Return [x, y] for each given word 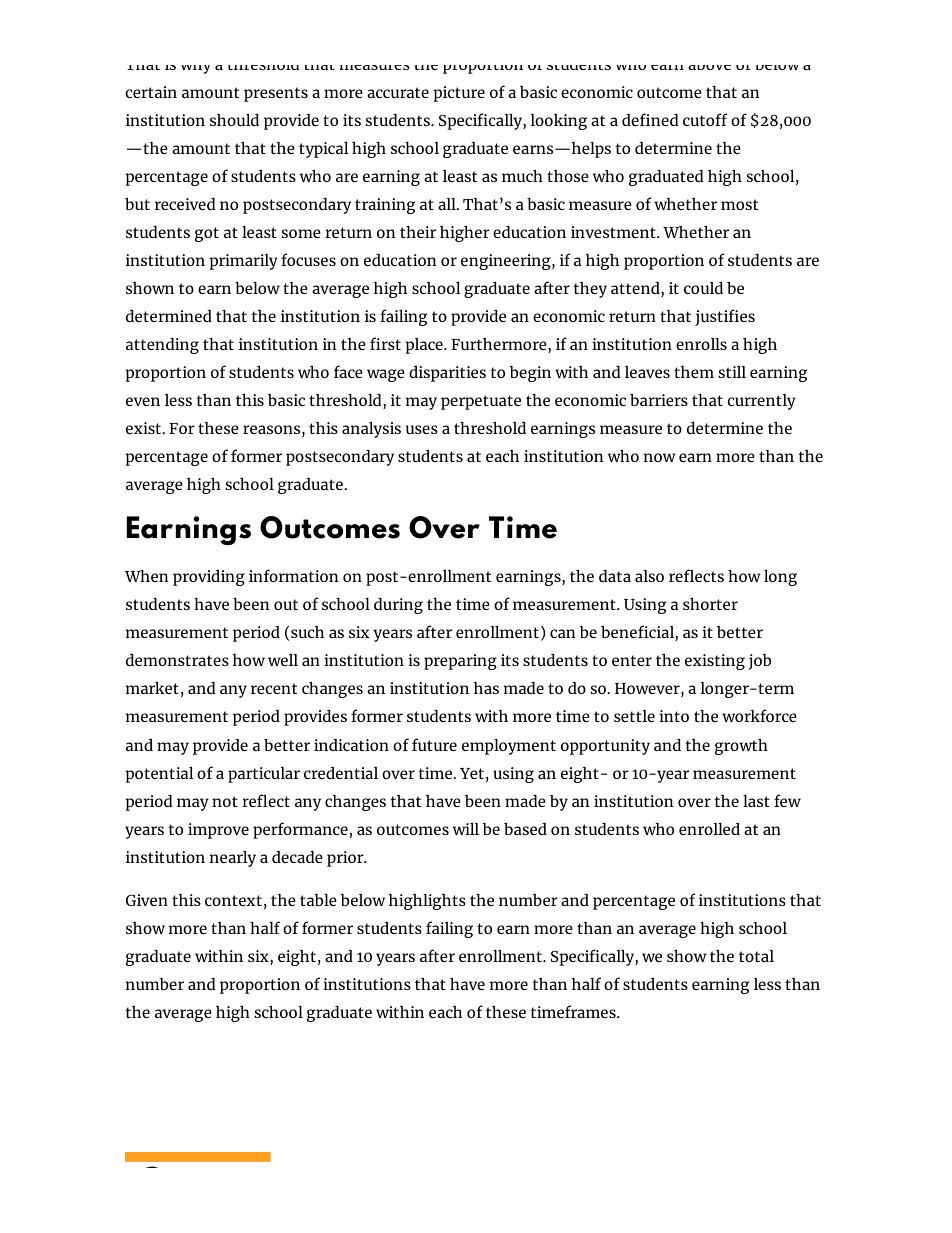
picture [459, 94]
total [756, 956]
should [234, 119]
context [233, 900]
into [674, 716]
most [739, 204]
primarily [243, 262]
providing [209, 578]
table [318, 900]
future [434, 744]
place [425, 346]
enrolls [701, 344]
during [398, 606]
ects [708, 576]
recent [274, 688]
